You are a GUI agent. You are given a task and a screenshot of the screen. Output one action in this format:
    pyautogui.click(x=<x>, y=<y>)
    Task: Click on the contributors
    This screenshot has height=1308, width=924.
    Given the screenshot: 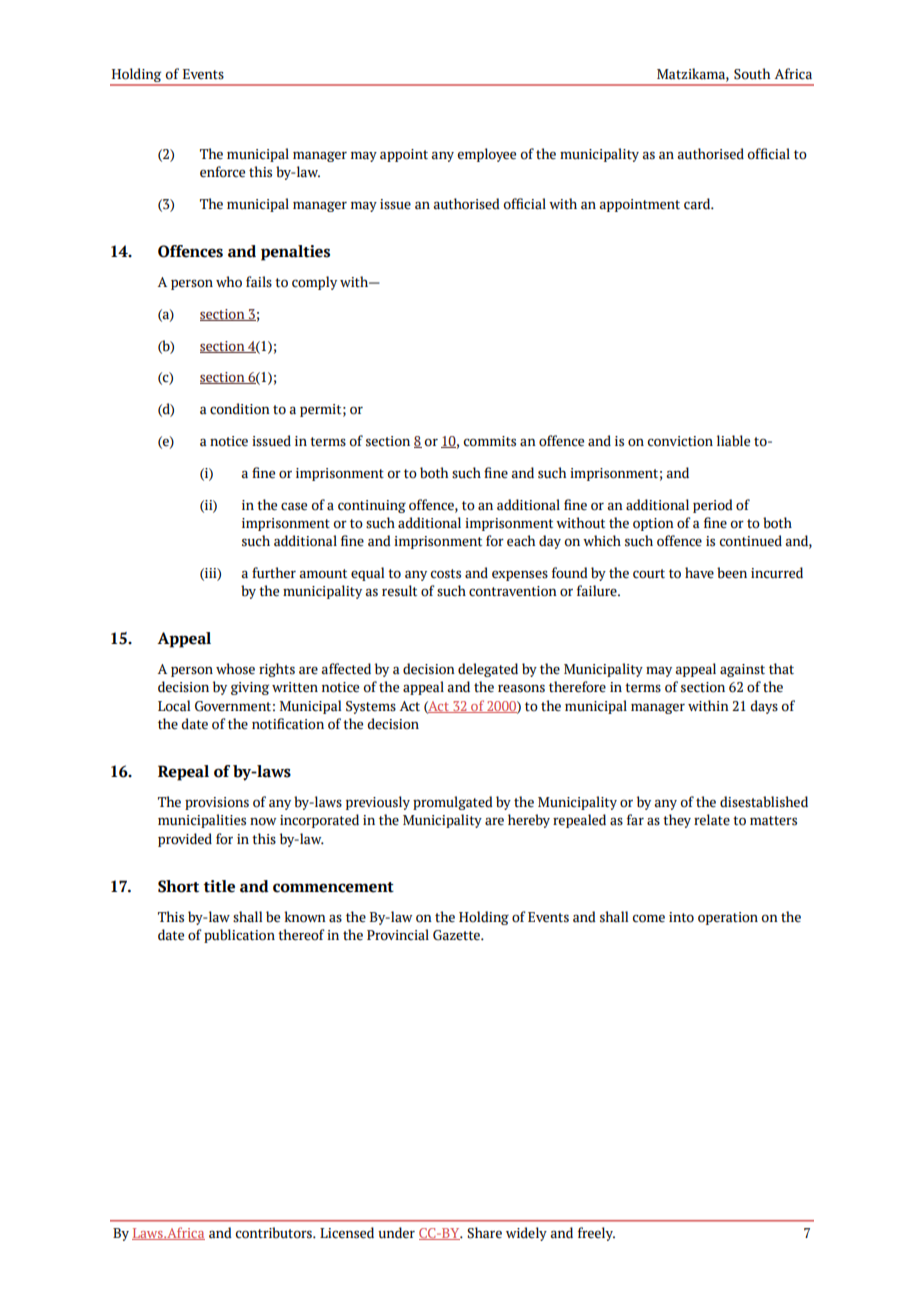 What is the action you would take?
    pyautogui.click(x=275, y=1233)
